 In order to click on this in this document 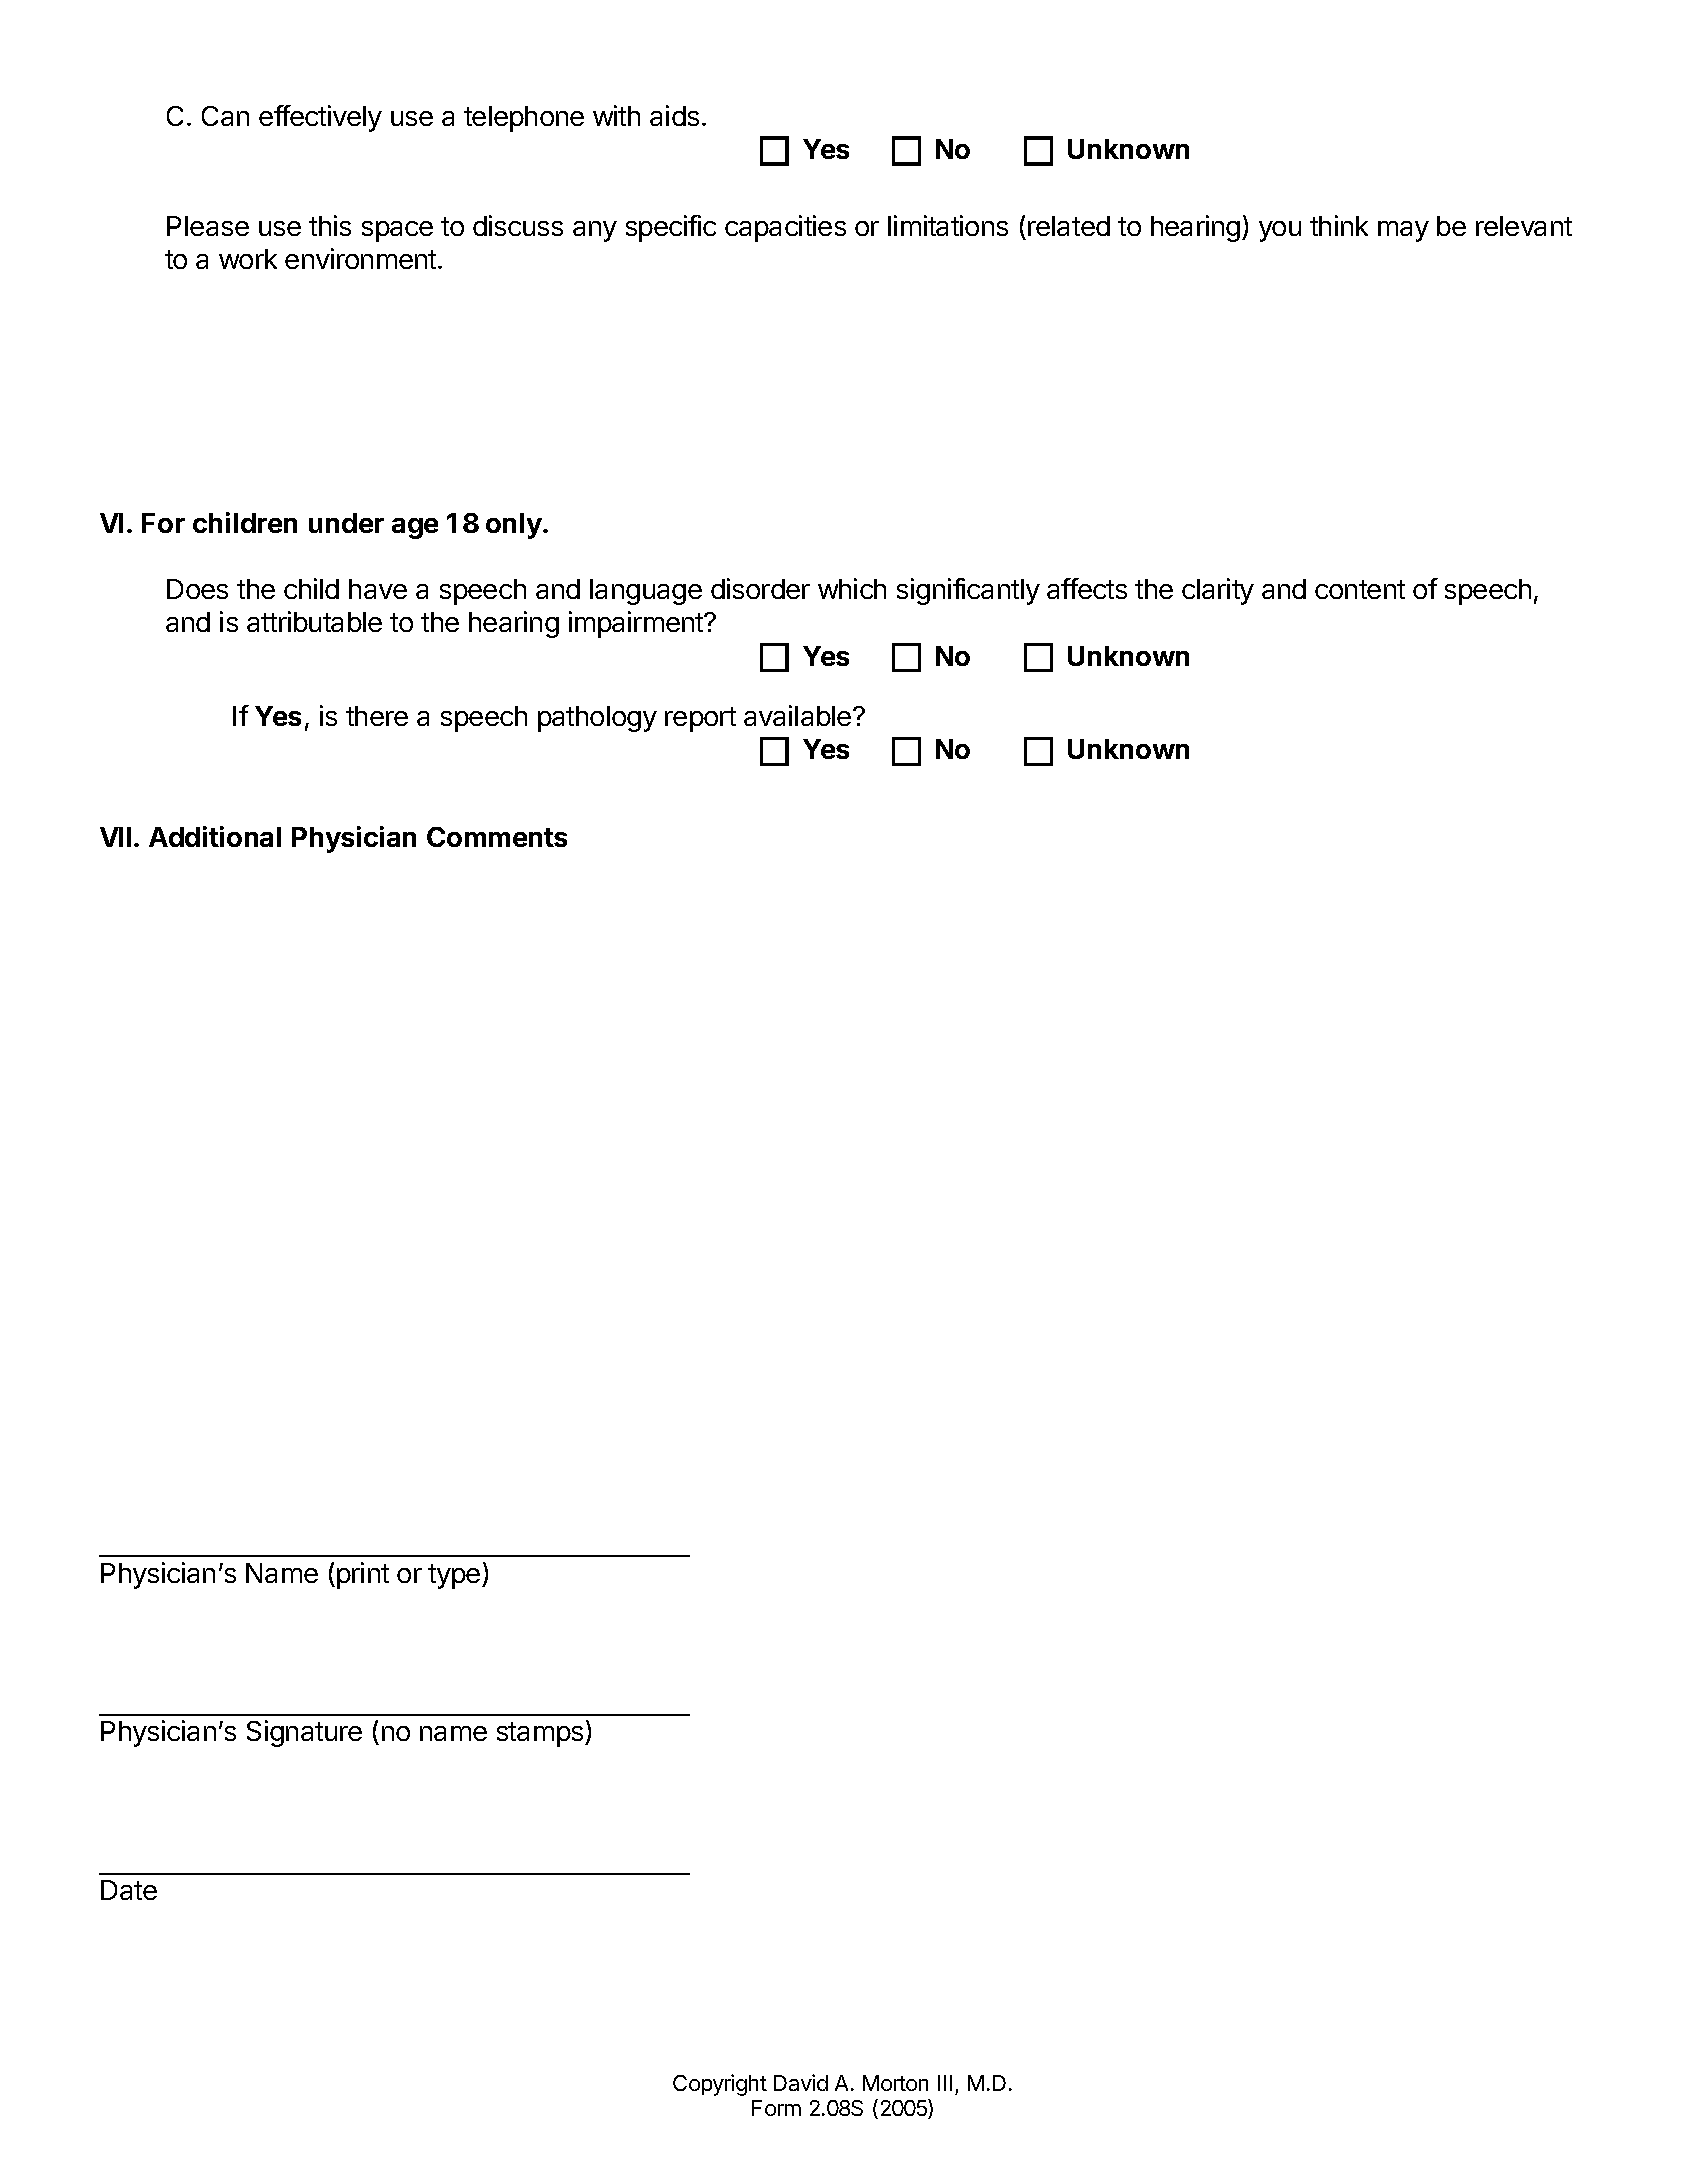, I will do `click(330, 225)`.
